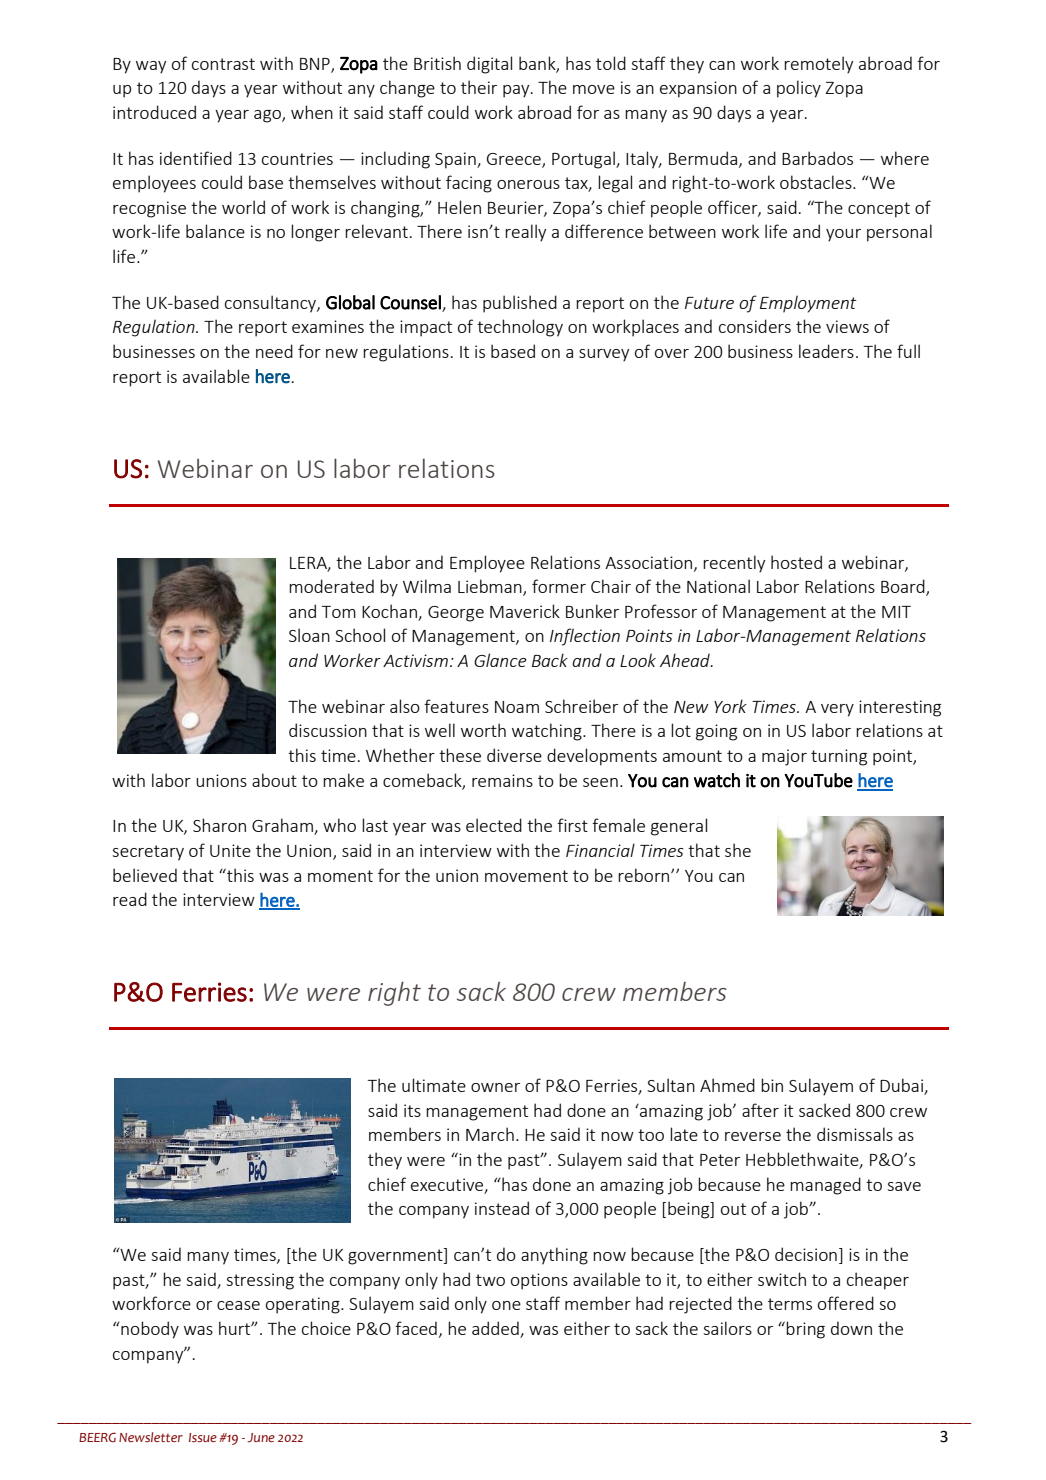 The image size is (1046, 1480). Describe the element at coordinates (796, 562) in the screenshot. I see `hosted` at that location.
